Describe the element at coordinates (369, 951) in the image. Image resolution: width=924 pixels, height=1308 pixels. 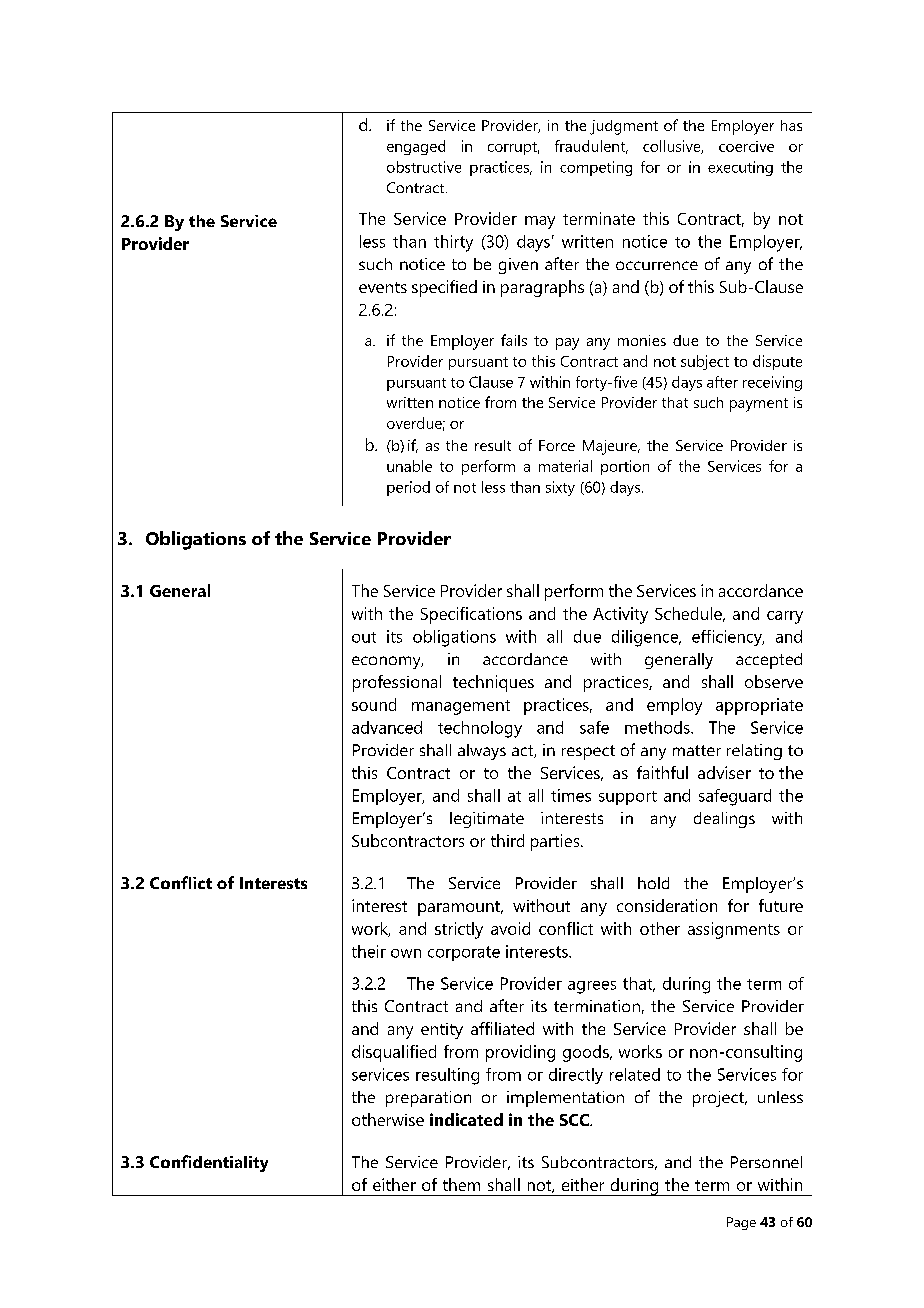
I see `their` at that location.
